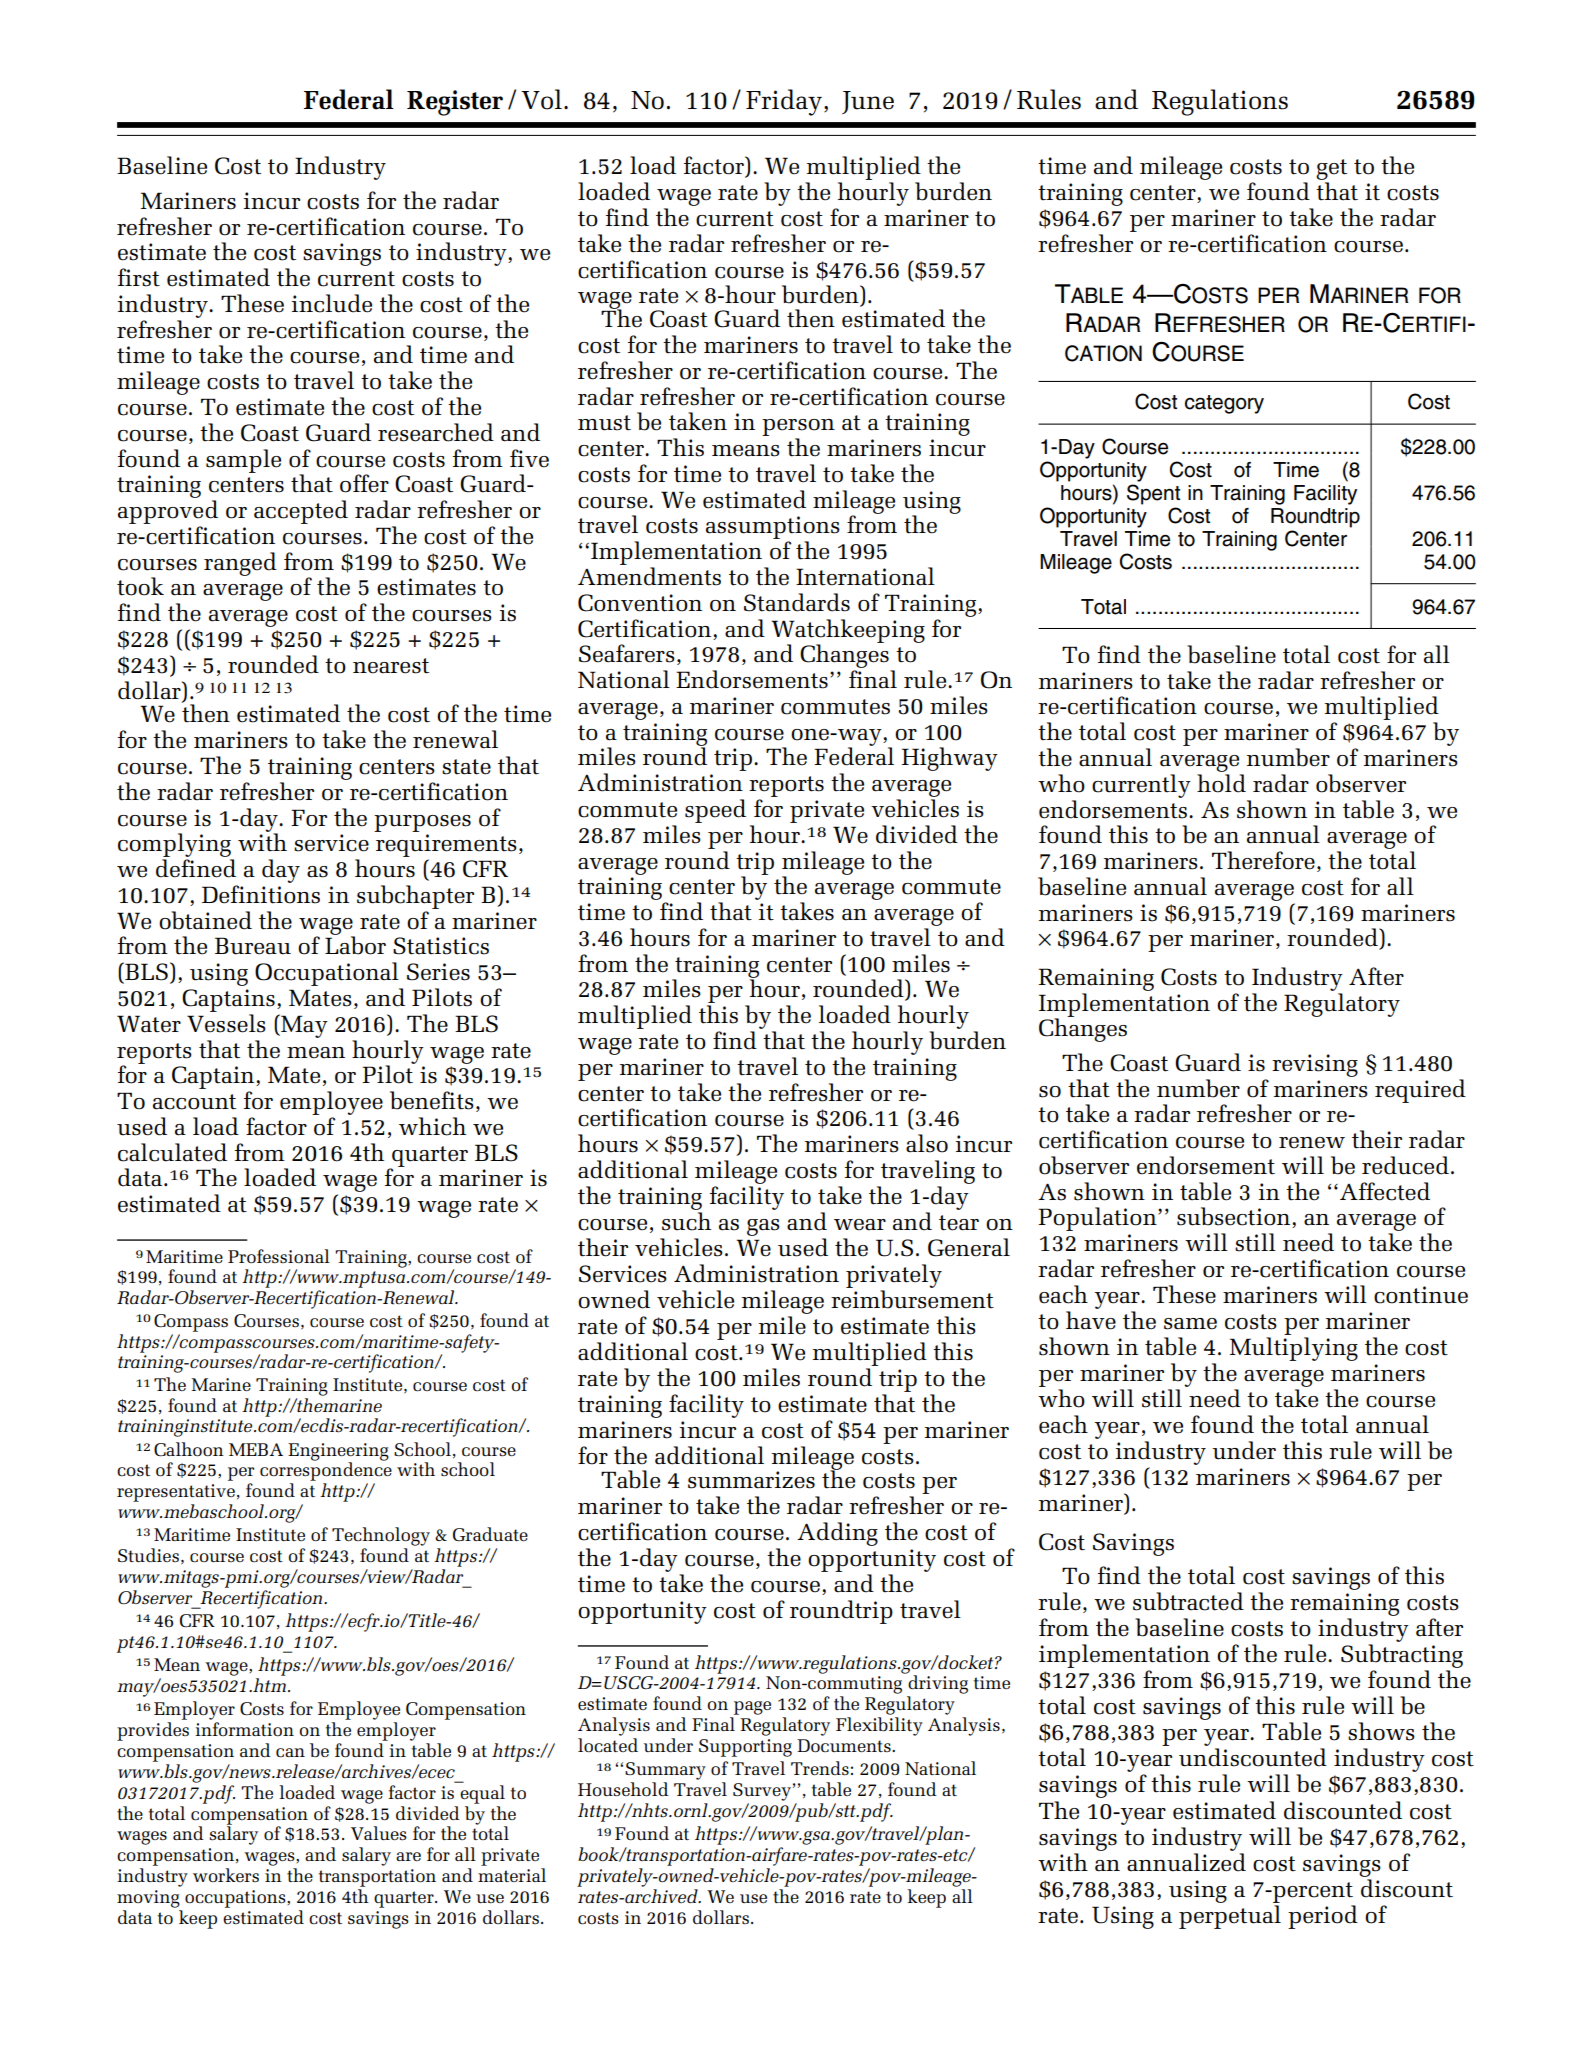  I want to click on Register, so click(455, 103).
